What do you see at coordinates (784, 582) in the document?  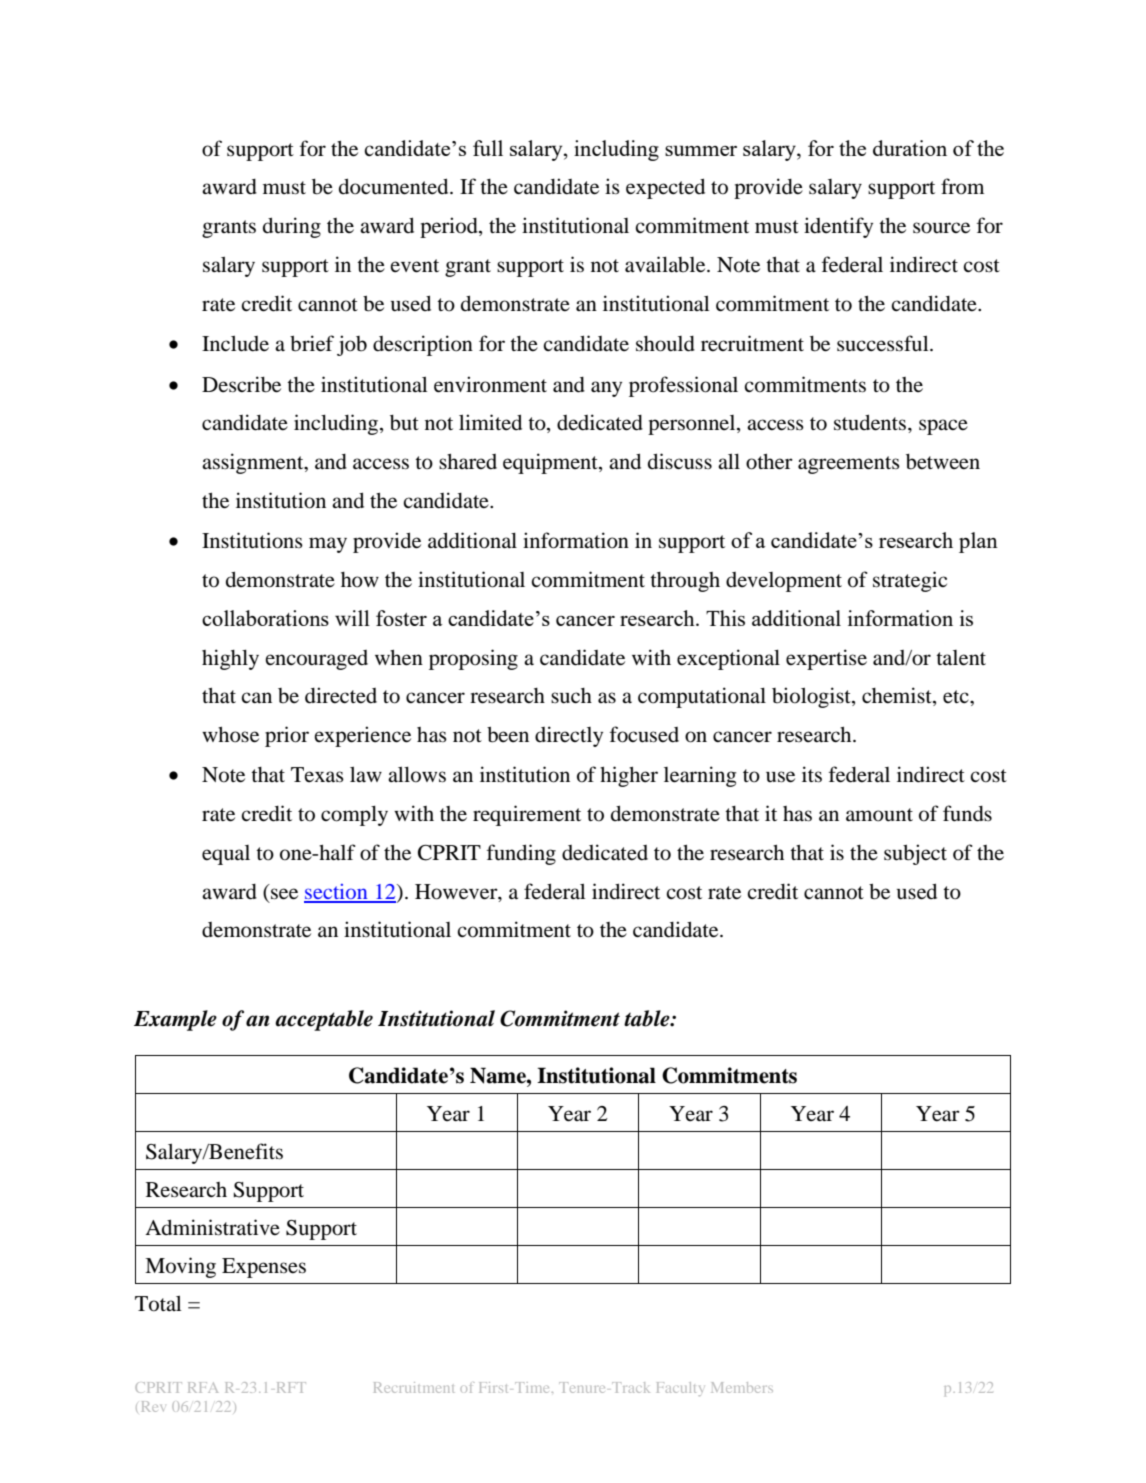 I see `development` at bounding box center [784, 582].
